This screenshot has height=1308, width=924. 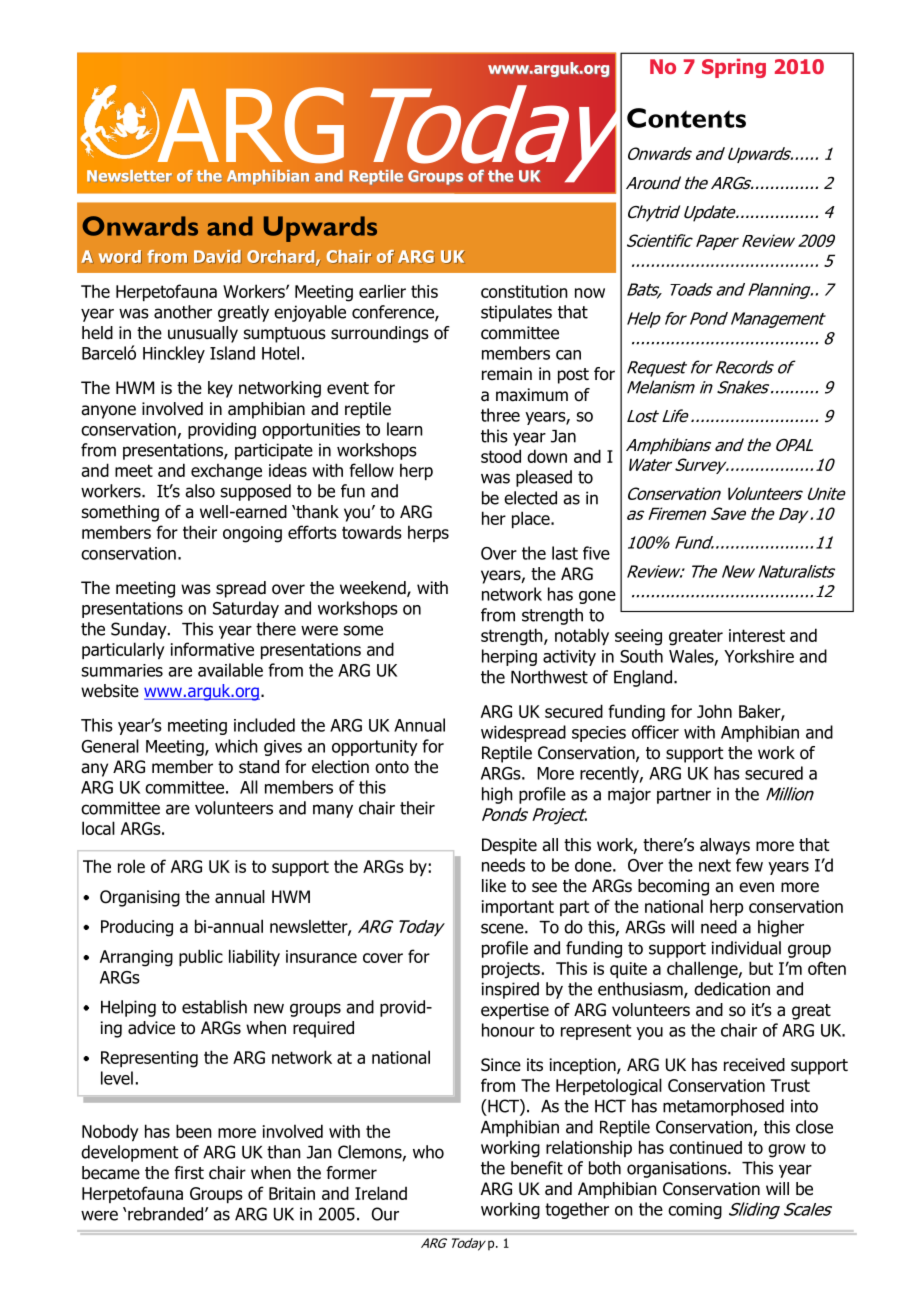 I want to click on John, so click(x=714, y=711).
